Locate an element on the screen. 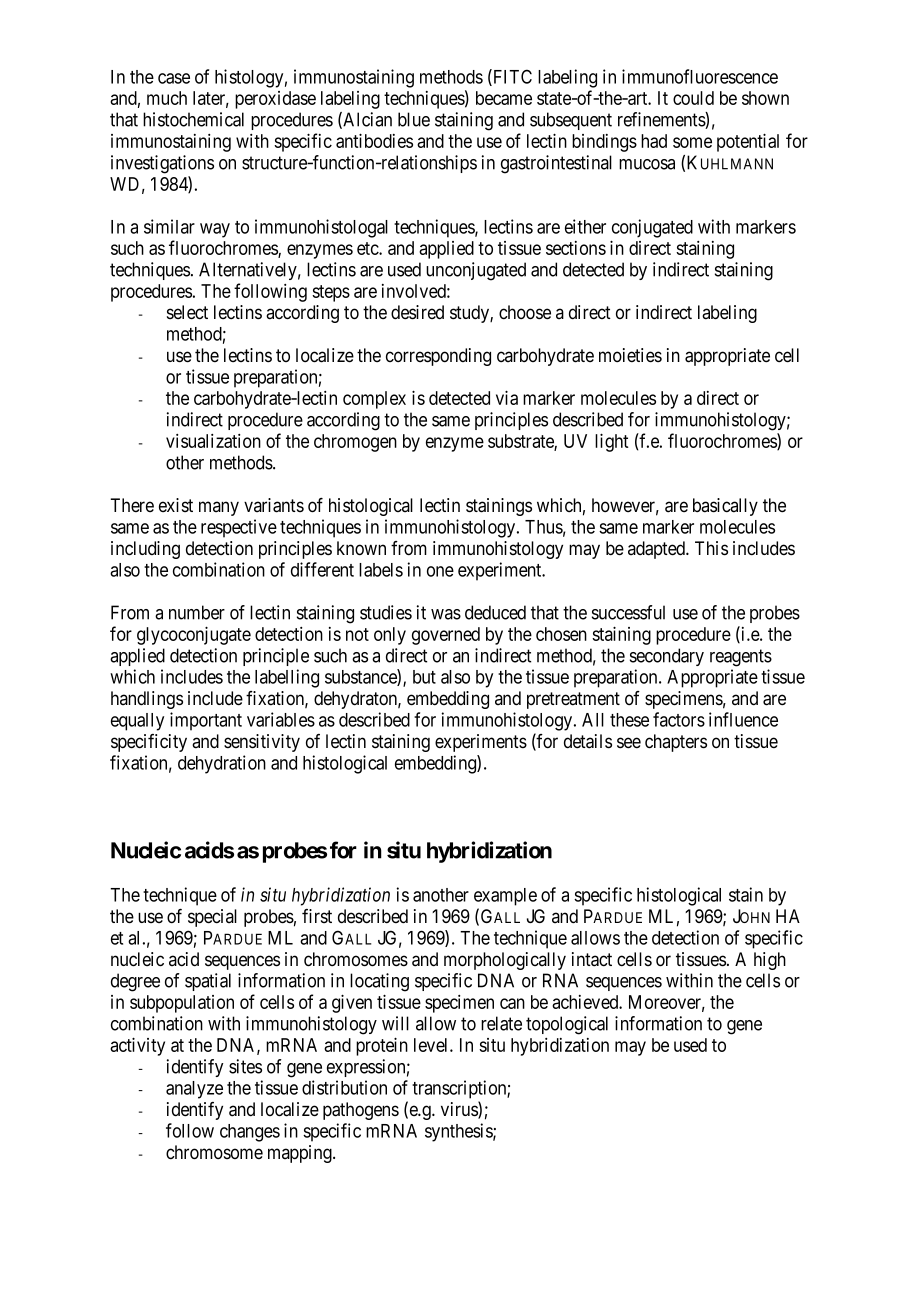 The height and width of the screenshot is (1308, 924). number is located at coordinates (197, 612).
